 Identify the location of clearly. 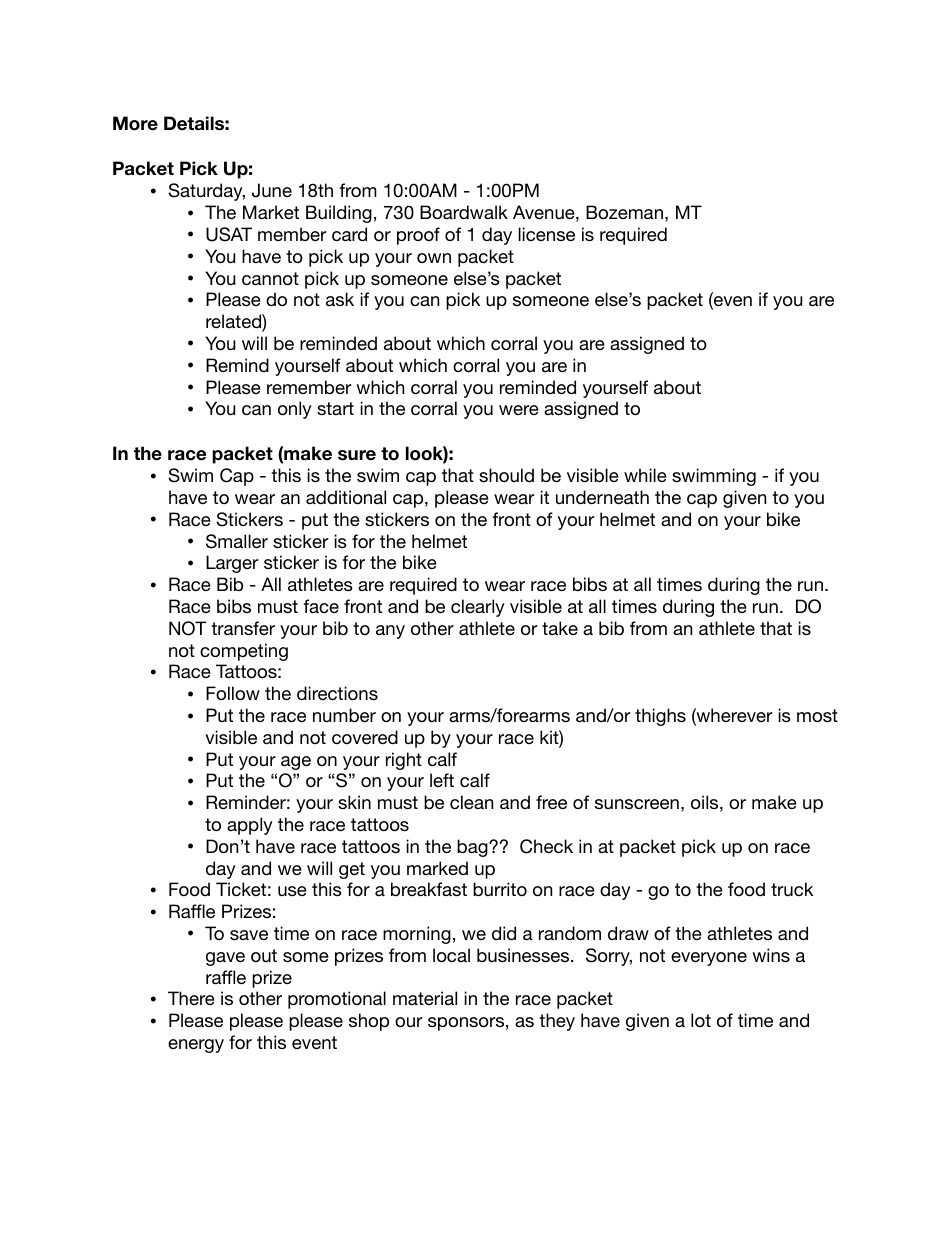
(478, 608).
